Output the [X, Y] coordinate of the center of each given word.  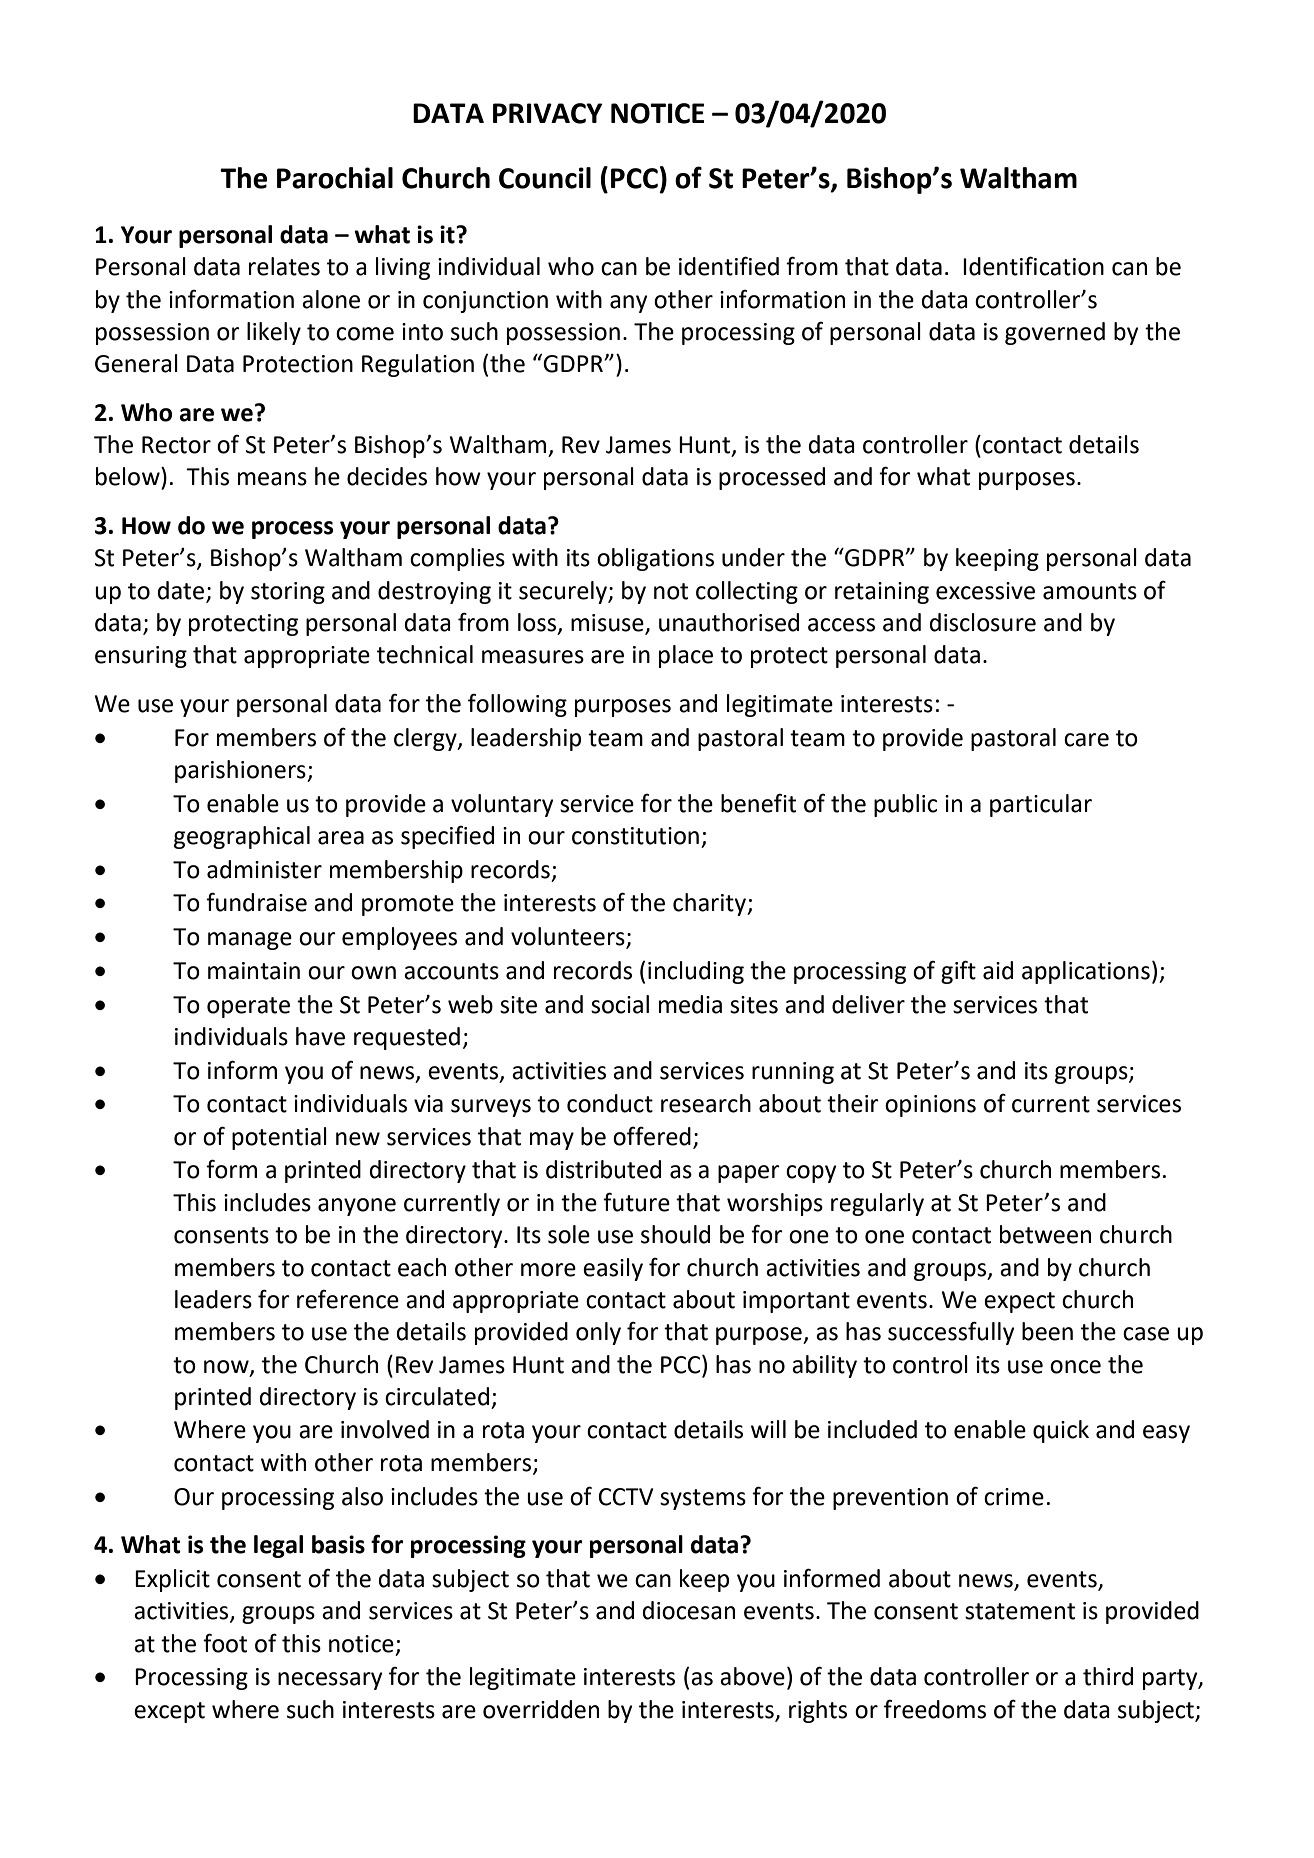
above [752, 1676]
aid [998, 970]
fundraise [256, 902]
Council [545, 178]
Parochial [335, 178]
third [1108, 1676]
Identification [1033, 266]
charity [711, 904]
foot [225, 1643]
